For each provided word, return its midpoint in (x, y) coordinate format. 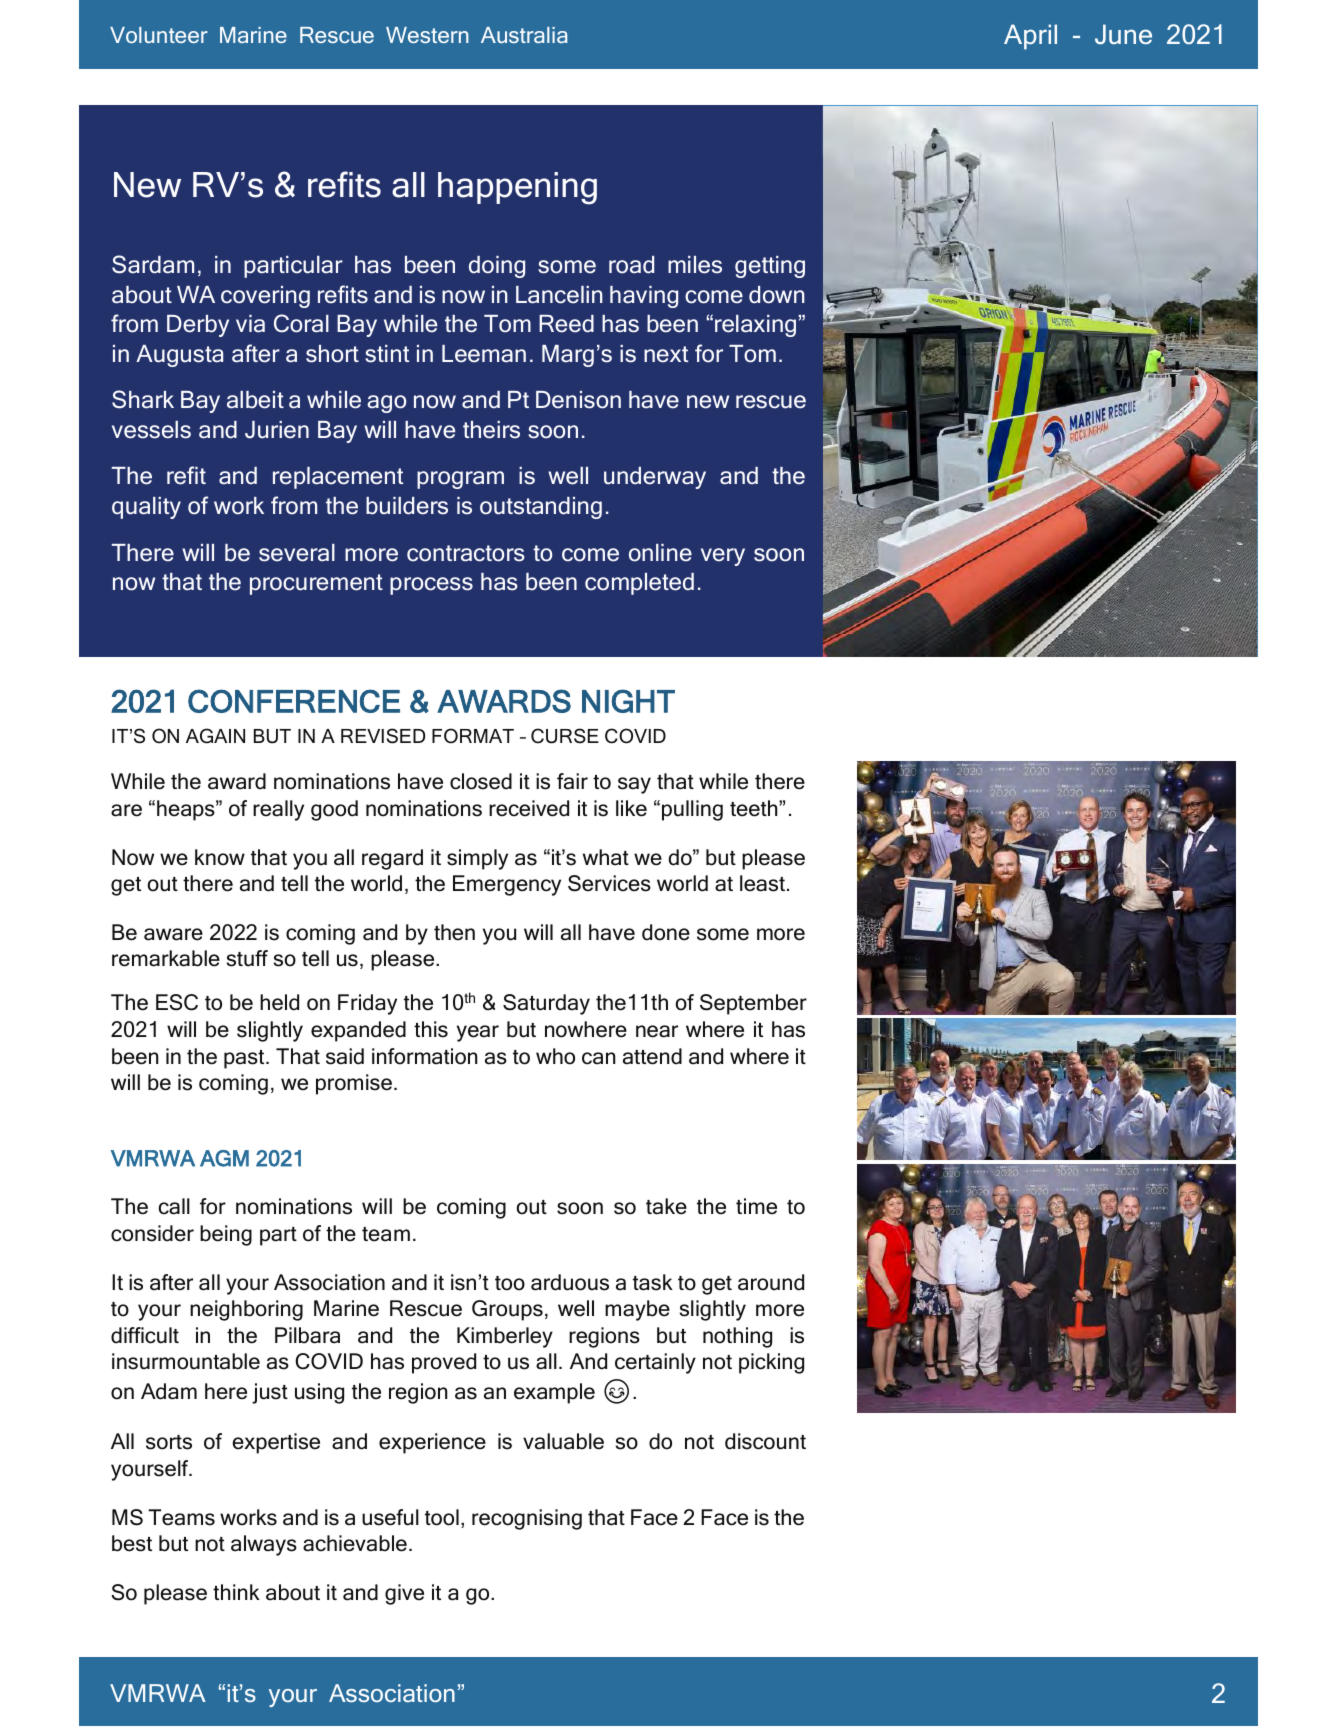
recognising (527, 1519)
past (245, 1059)
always (264, 1545)
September (753, 1004)
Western (427, 35)
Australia (524, 35)
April (1030, 37)
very (723, 557)
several (297, 553)
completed (639, 584)
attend (652, 1056)
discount (765, 1441)
